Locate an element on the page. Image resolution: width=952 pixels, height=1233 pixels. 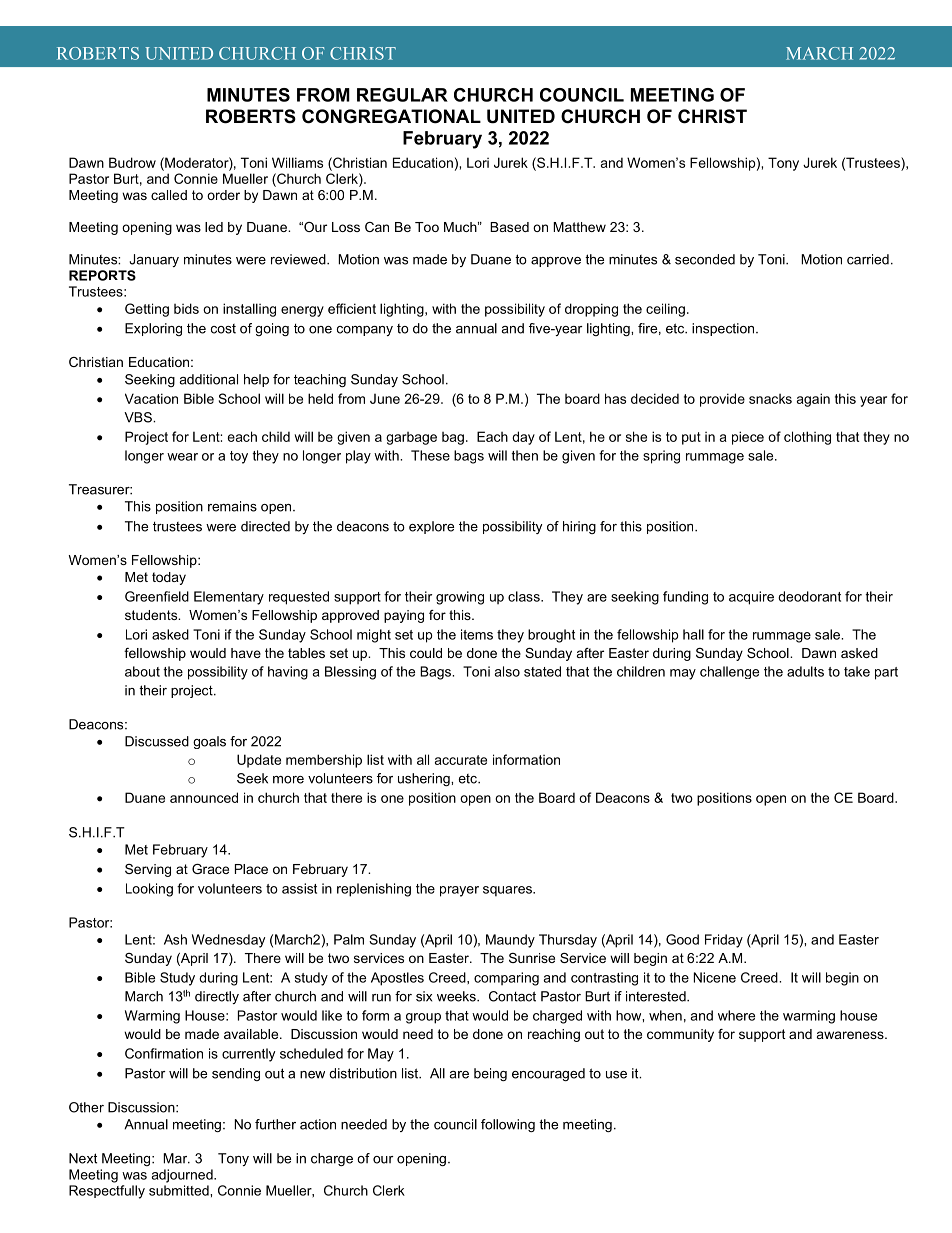
submitted is located at coordinates (180, 1190).
